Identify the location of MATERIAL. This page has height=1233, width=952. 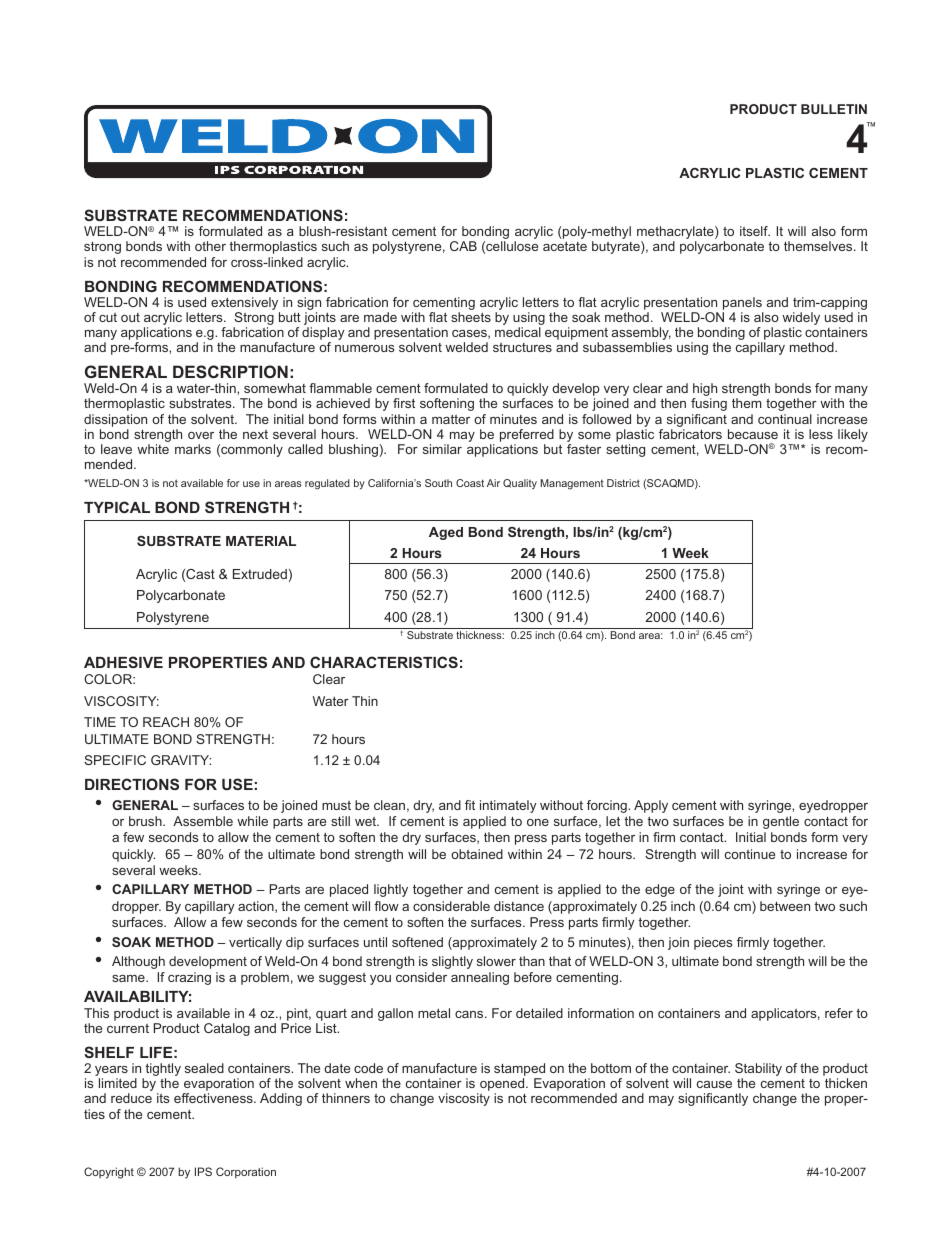
(261, 541).
